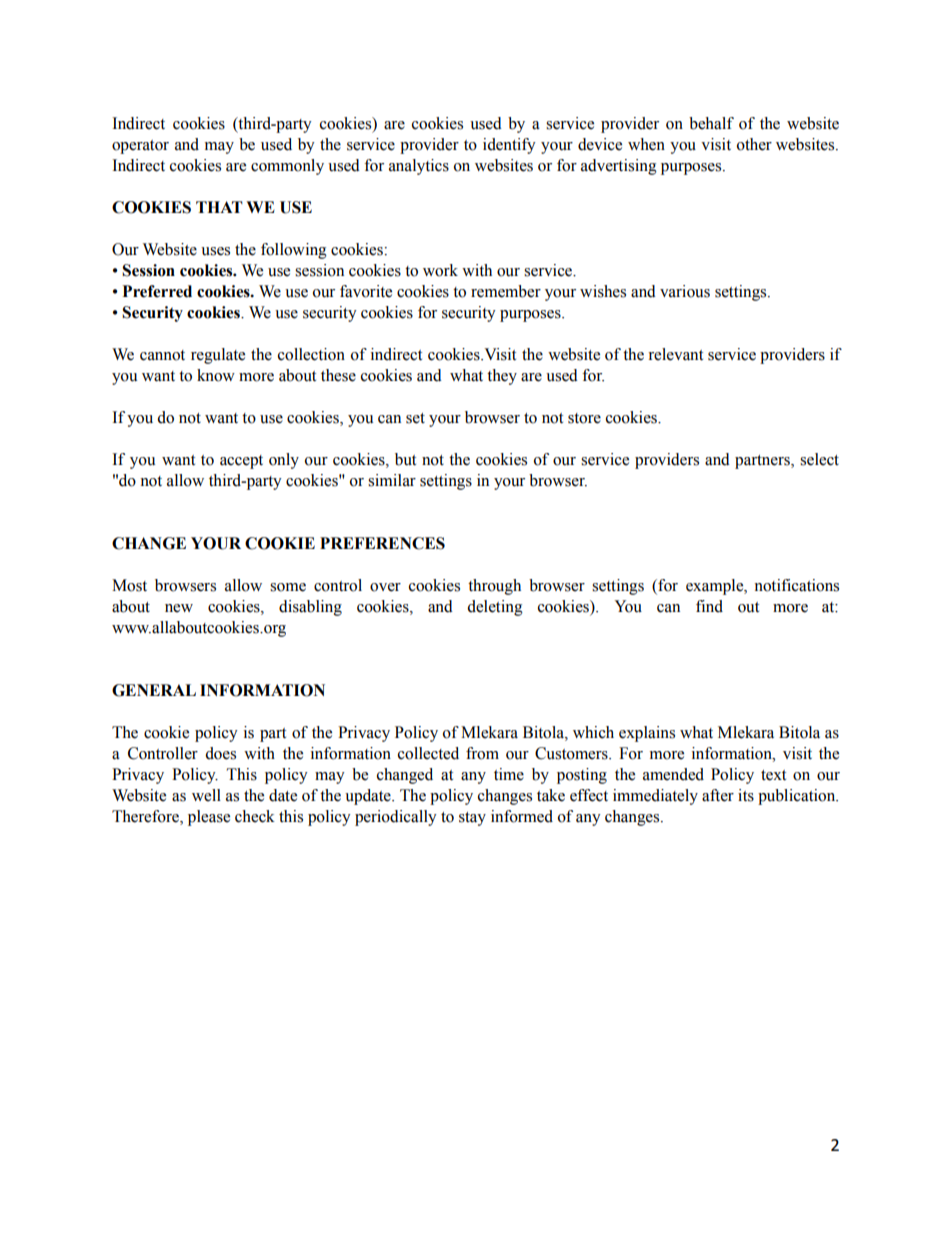 The image size is (952, 1233). What do you see at coordinates (675, 354) in the image?
I see `relevant` at bounding box center [675, 354].
